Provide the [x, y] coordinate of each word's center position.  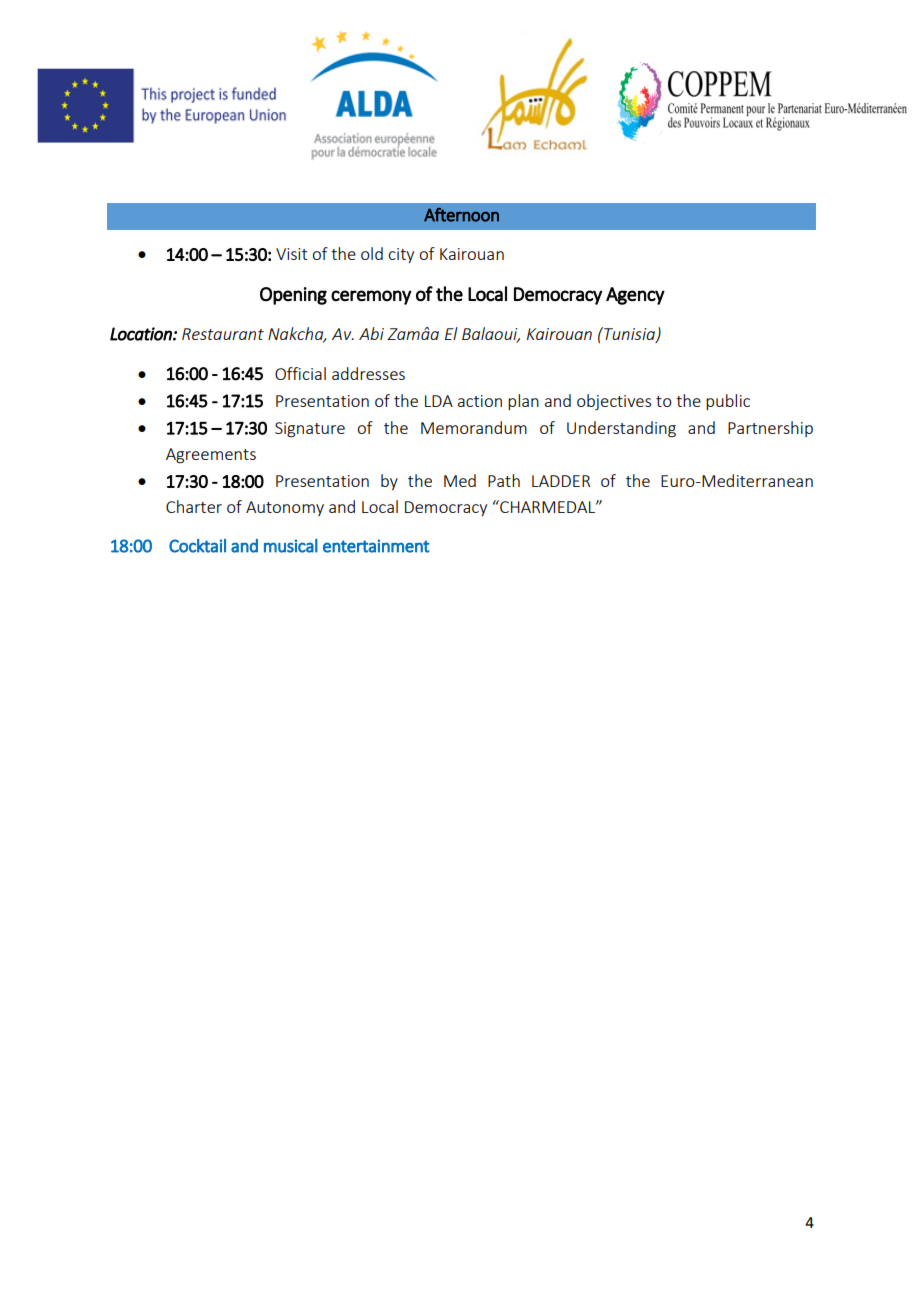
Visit [291, 254]
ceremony [371, 297]
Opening [293, 296]
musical [291, 546]
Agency [635, 296]
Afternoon [461, 215]
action [480, 401]
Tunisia [629, 334]
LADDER [561, 481]
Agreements [211, 456]
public [728, 402]
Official [300, 373]
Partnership [770, 429]
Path [504, 480]
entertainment [376, 546]
